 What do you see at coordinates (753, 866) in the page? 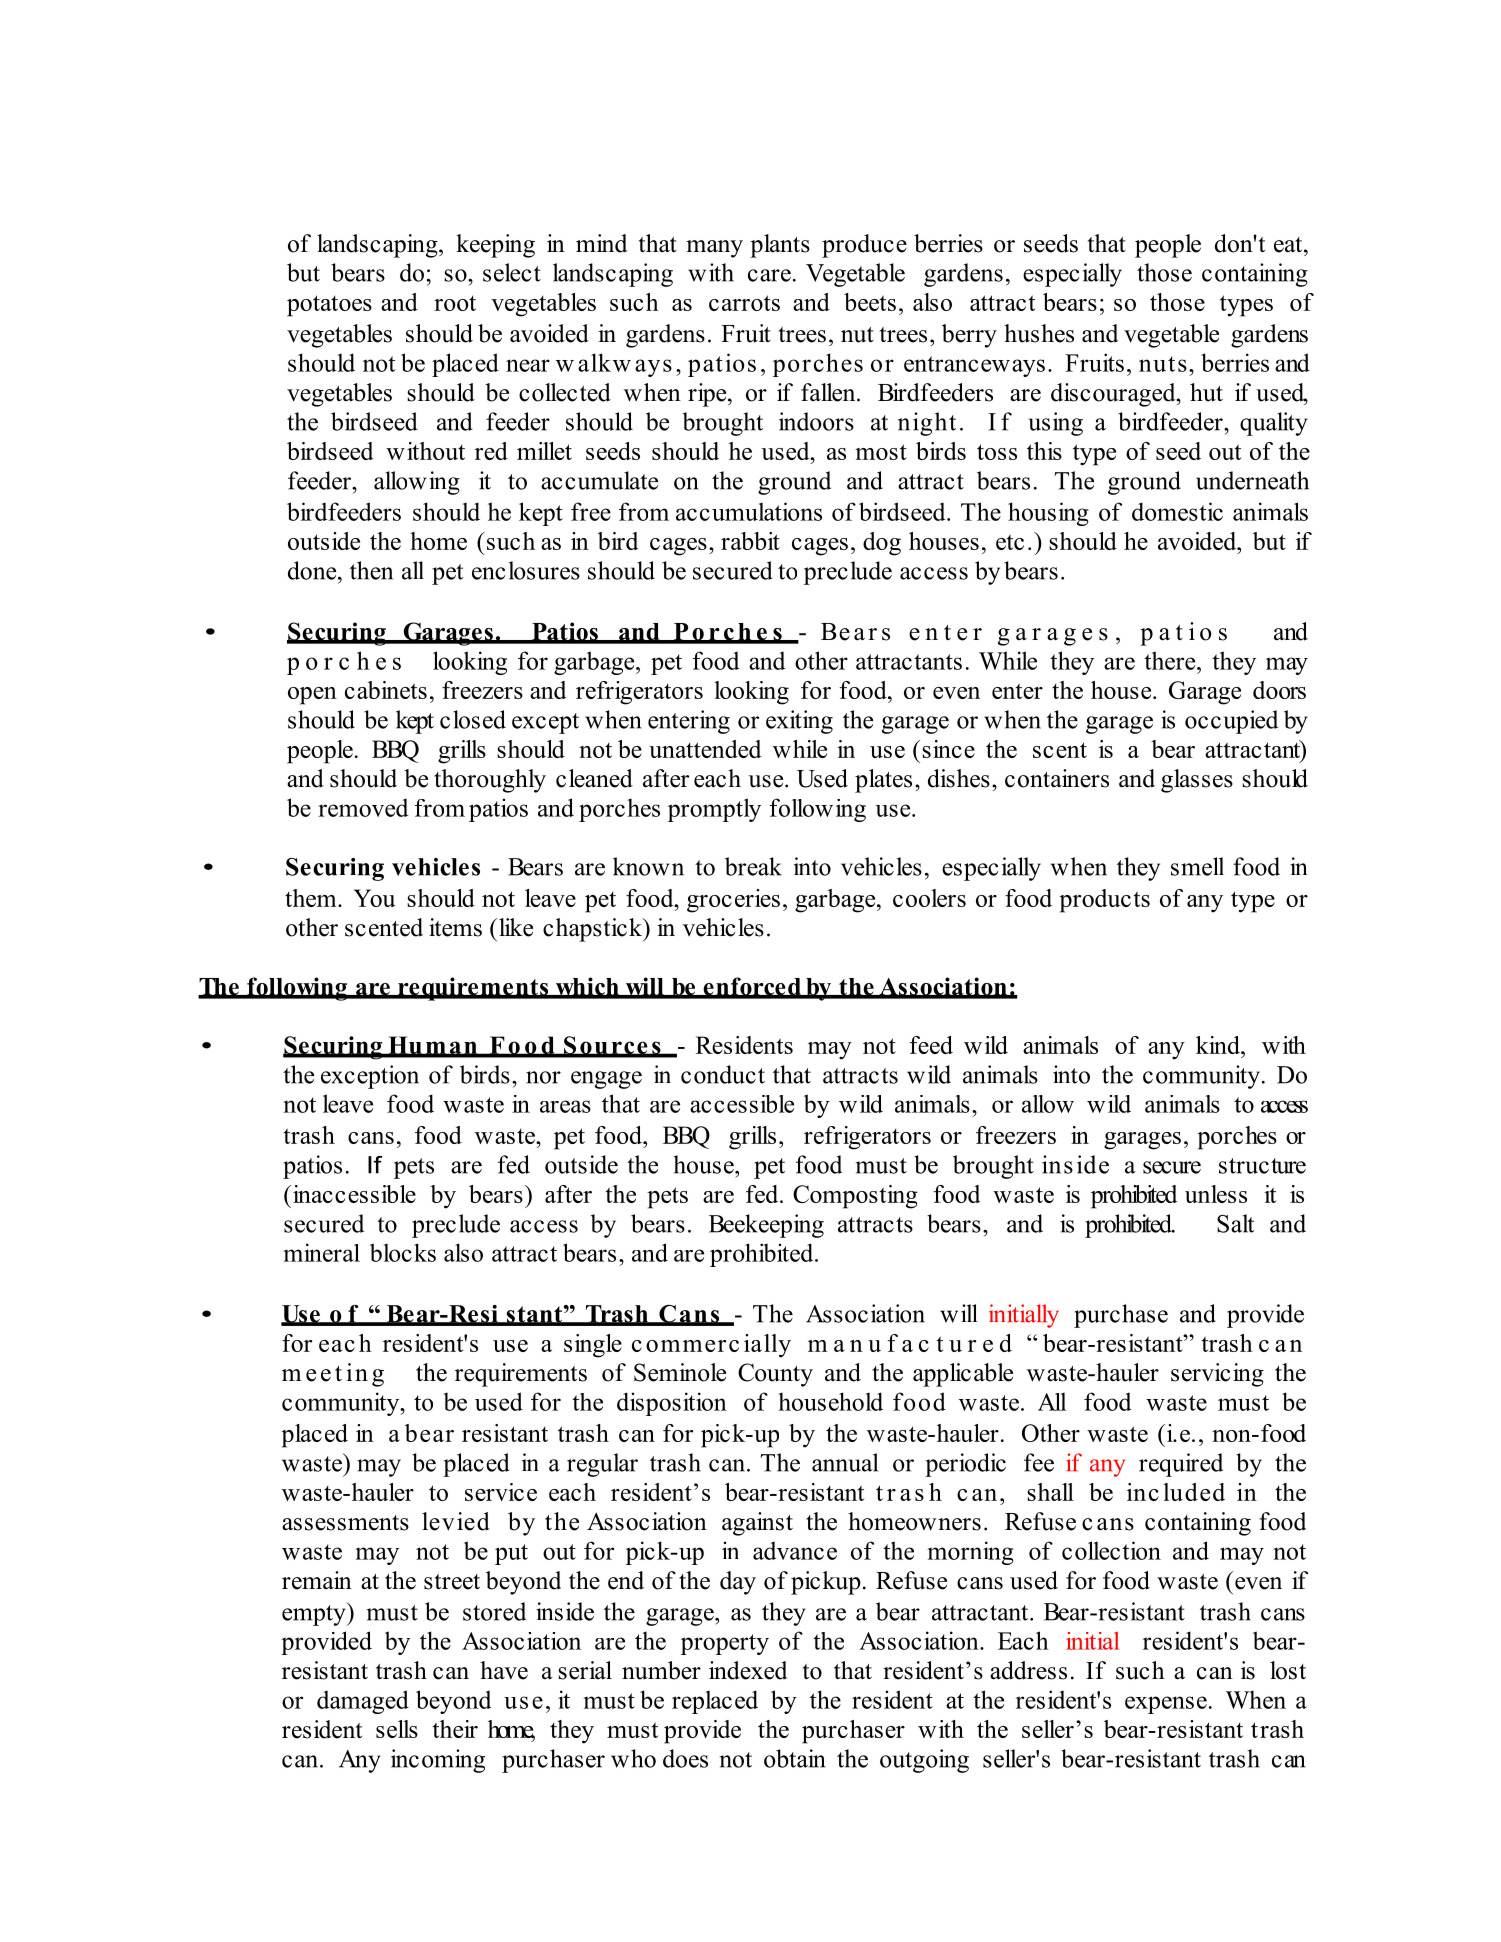
I see `break` at bounding box center [753, 866].
